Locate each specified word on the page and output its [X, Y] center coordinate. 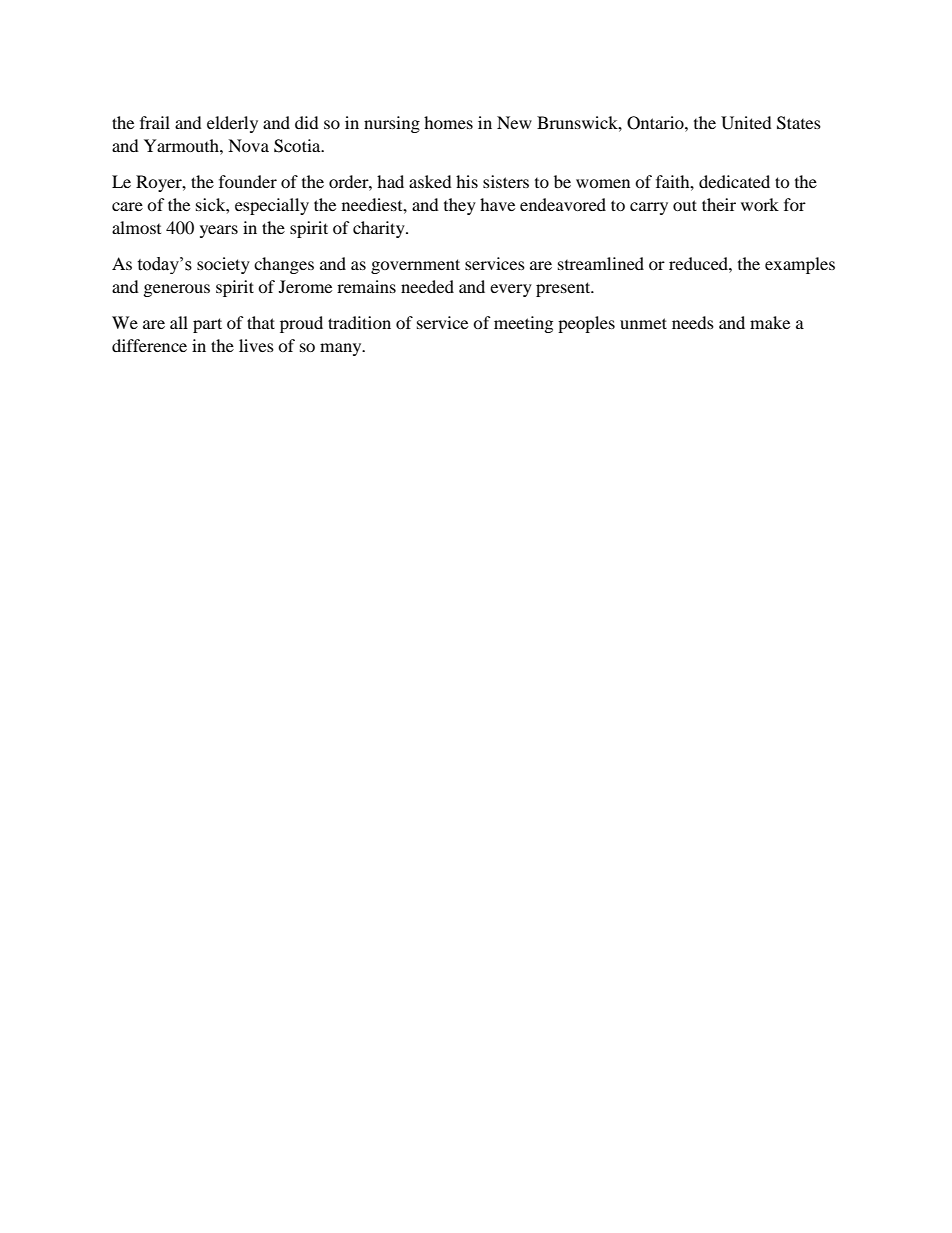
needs [693, 322]
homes [448, 122]
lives [256, 345]
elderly [232, 124]
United [746, 123]
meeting [523, 324]
